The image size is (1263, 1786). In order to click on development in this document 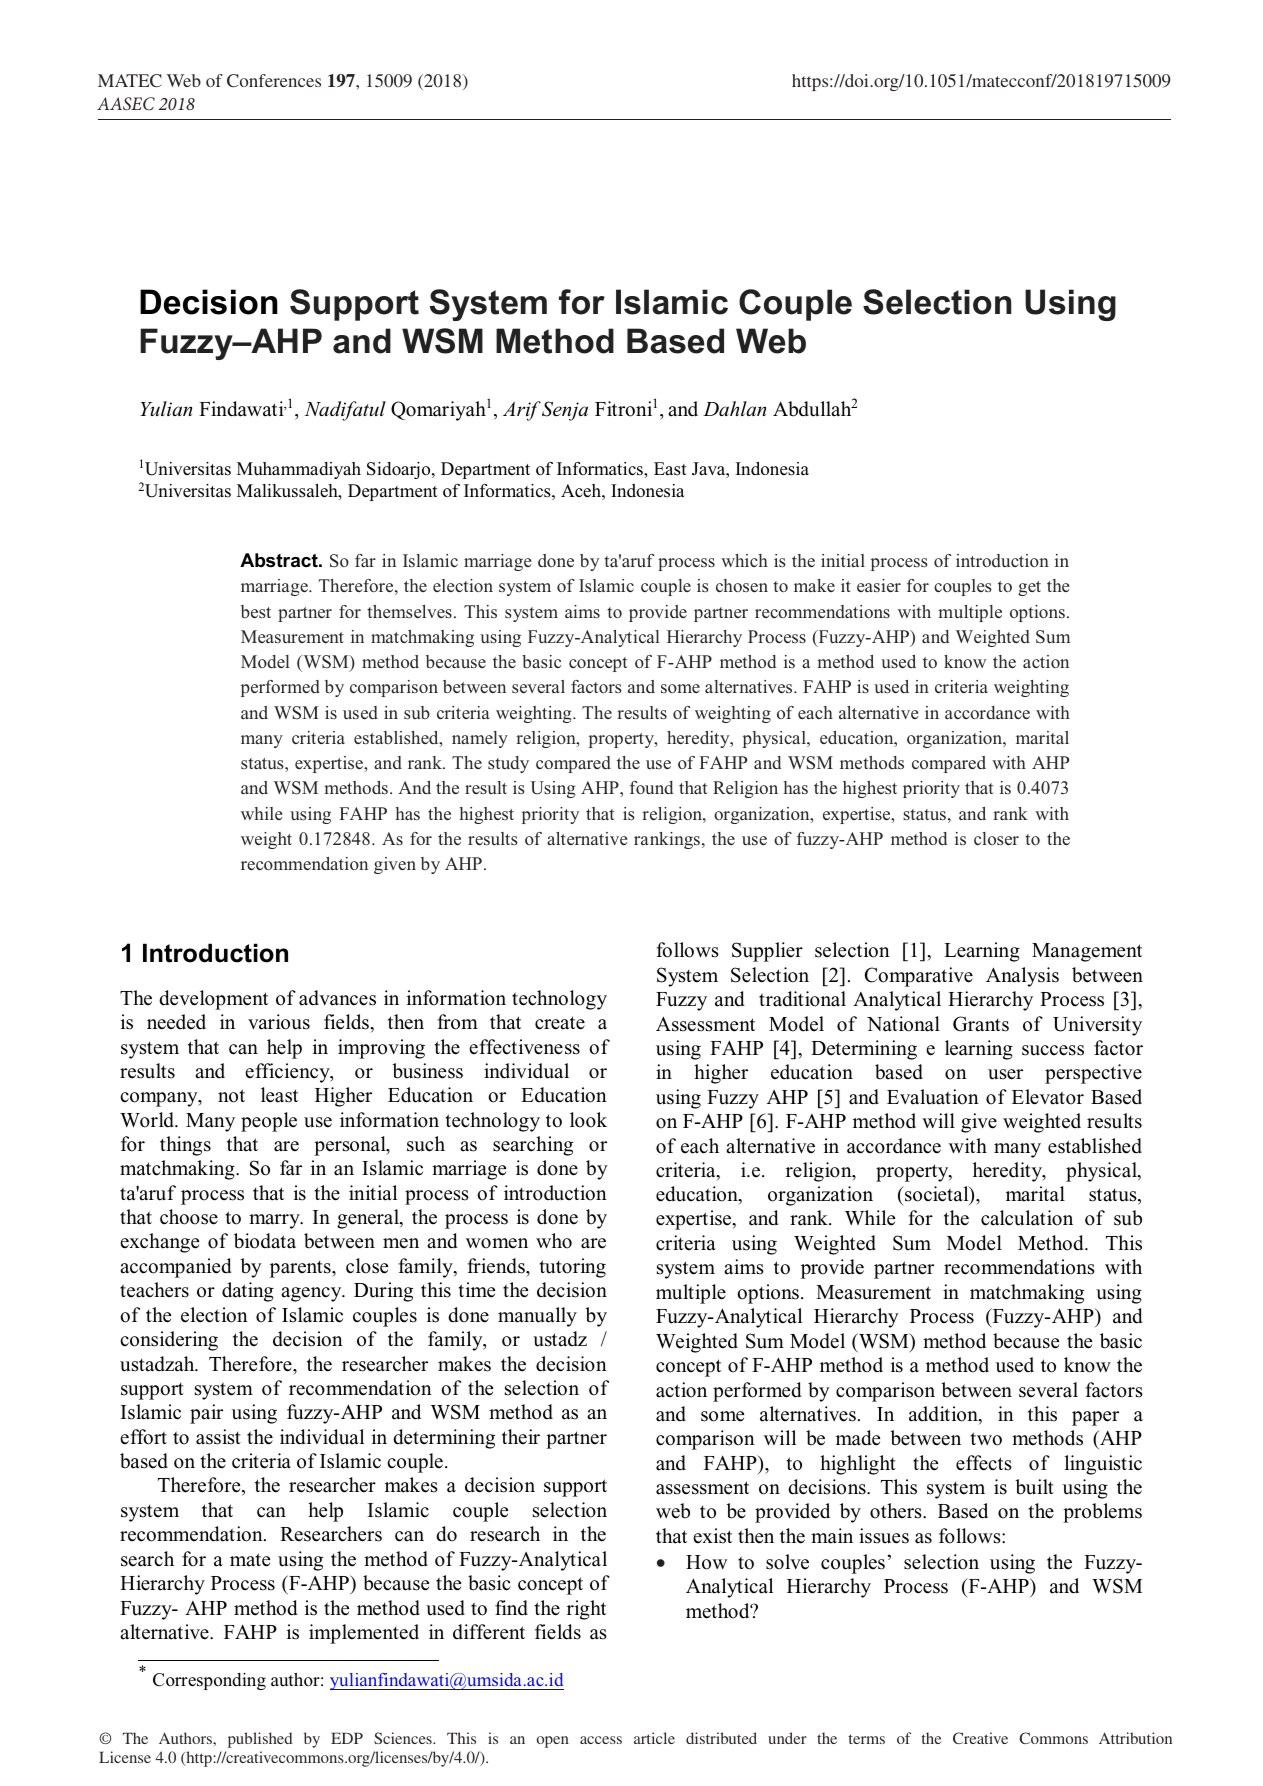, I will do `click(213, 1000)`.
